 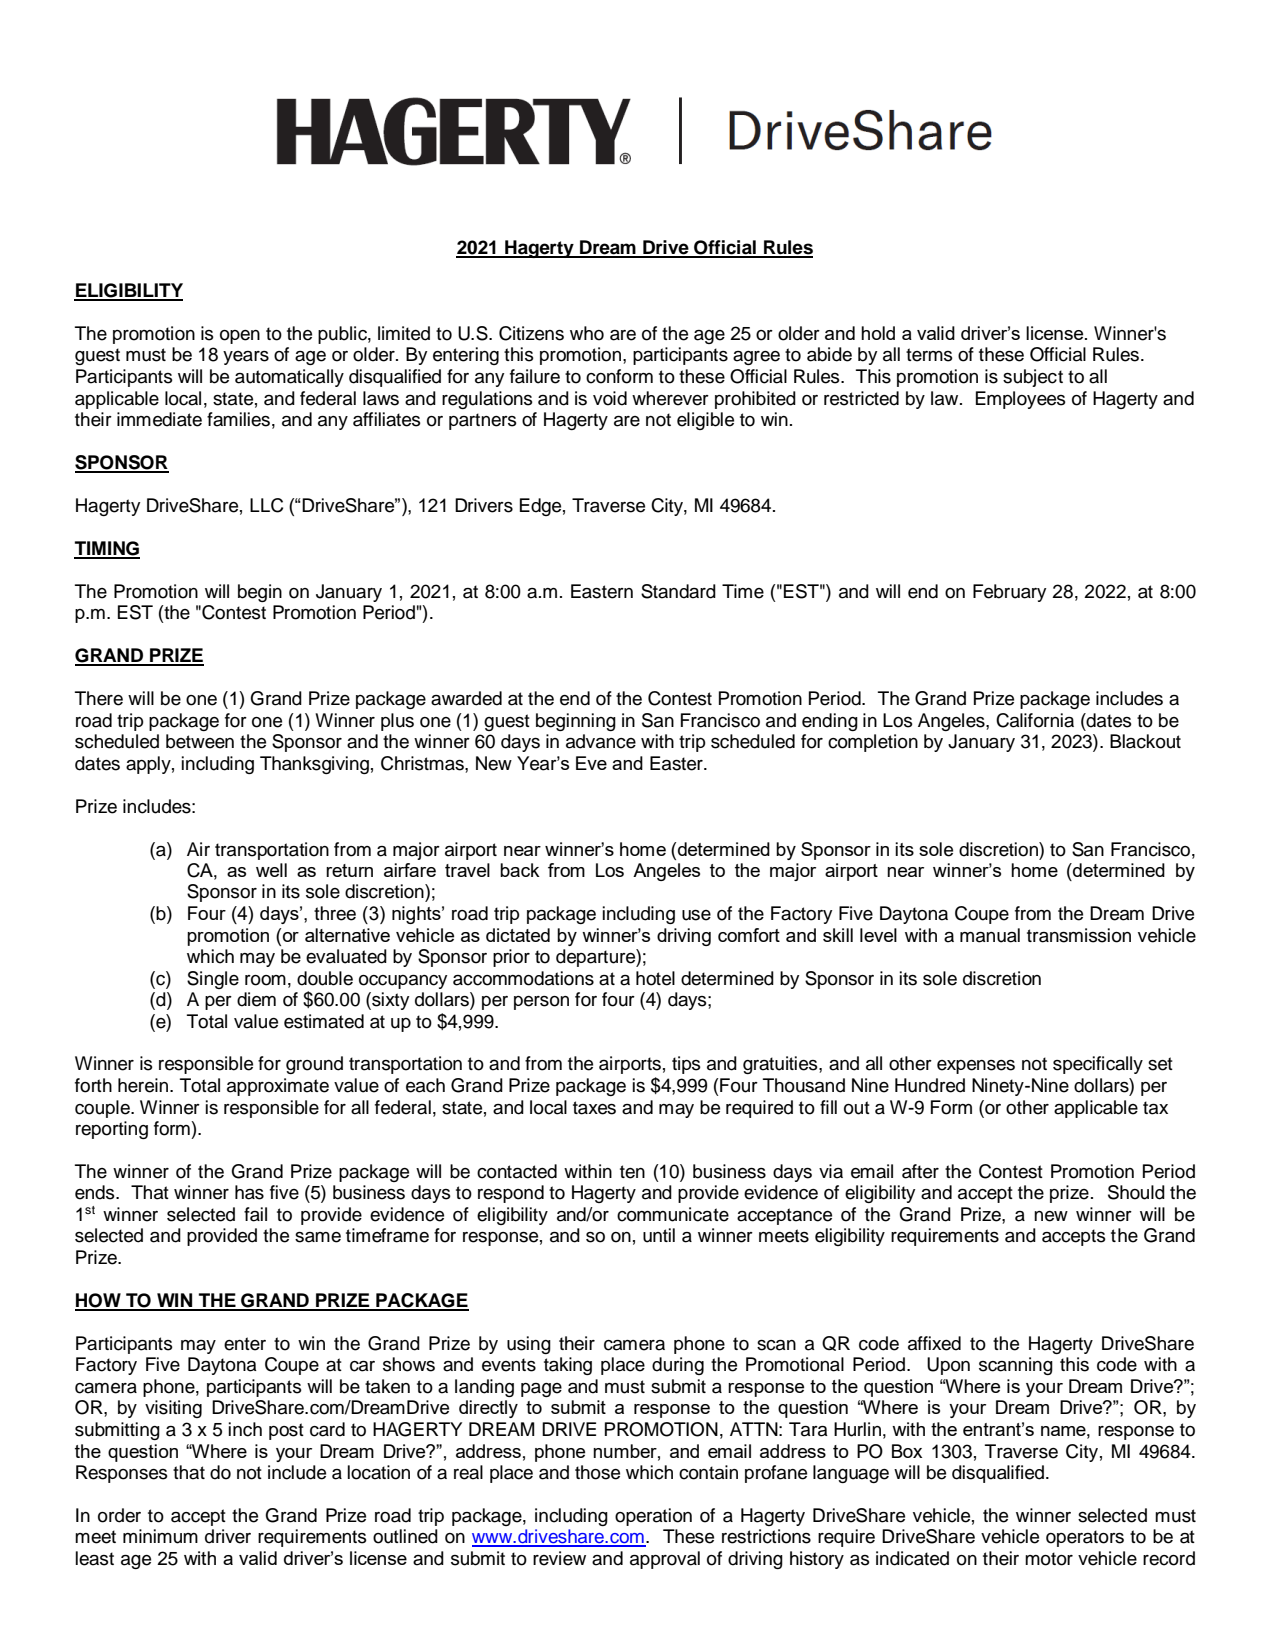 I want to click on void, so click(x=610, y=398).
